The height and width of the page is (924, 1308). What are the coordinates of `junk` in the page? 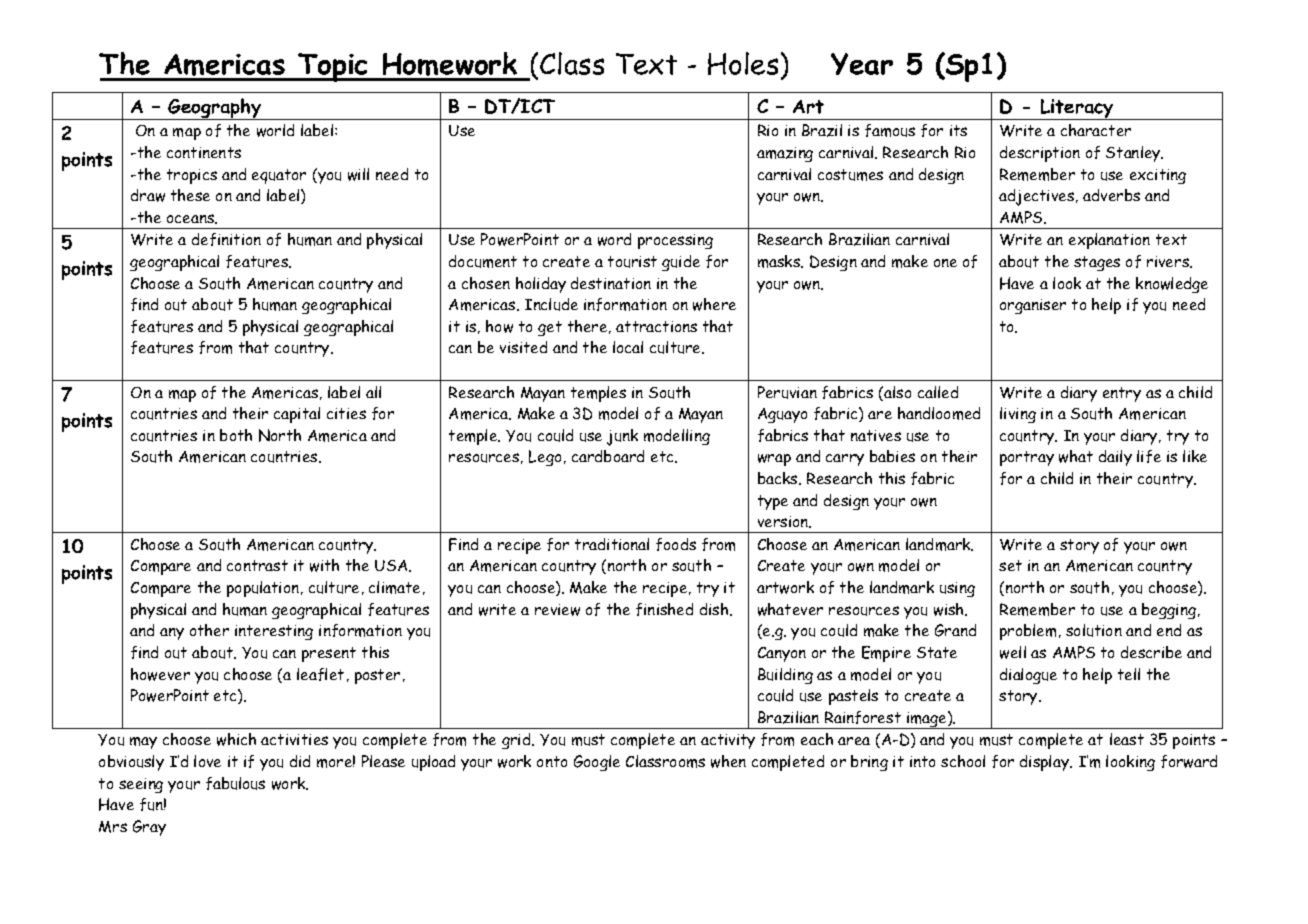 It's located at (622, 437).
